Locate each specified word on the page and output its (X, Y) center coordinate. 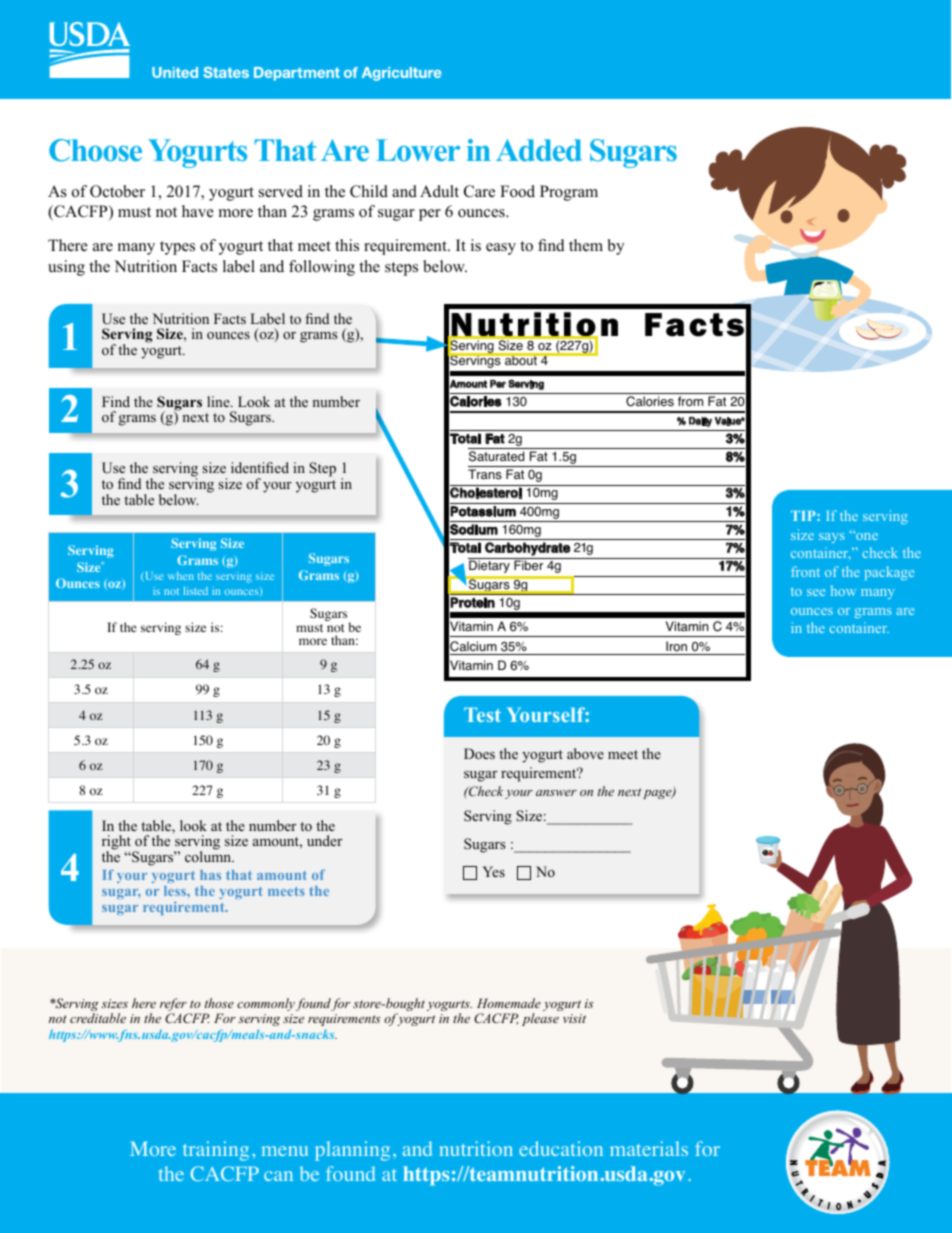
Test (482, 714)
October (117, 191)
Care (479, 191)
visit (574, 1018)
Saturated (496, 456)
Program (569, 193)
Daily (700, 422)
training (216, 1151)
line (219, 401)
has (210, 875)
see (816, 592)
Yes (494, 871)
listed (196, 591)
